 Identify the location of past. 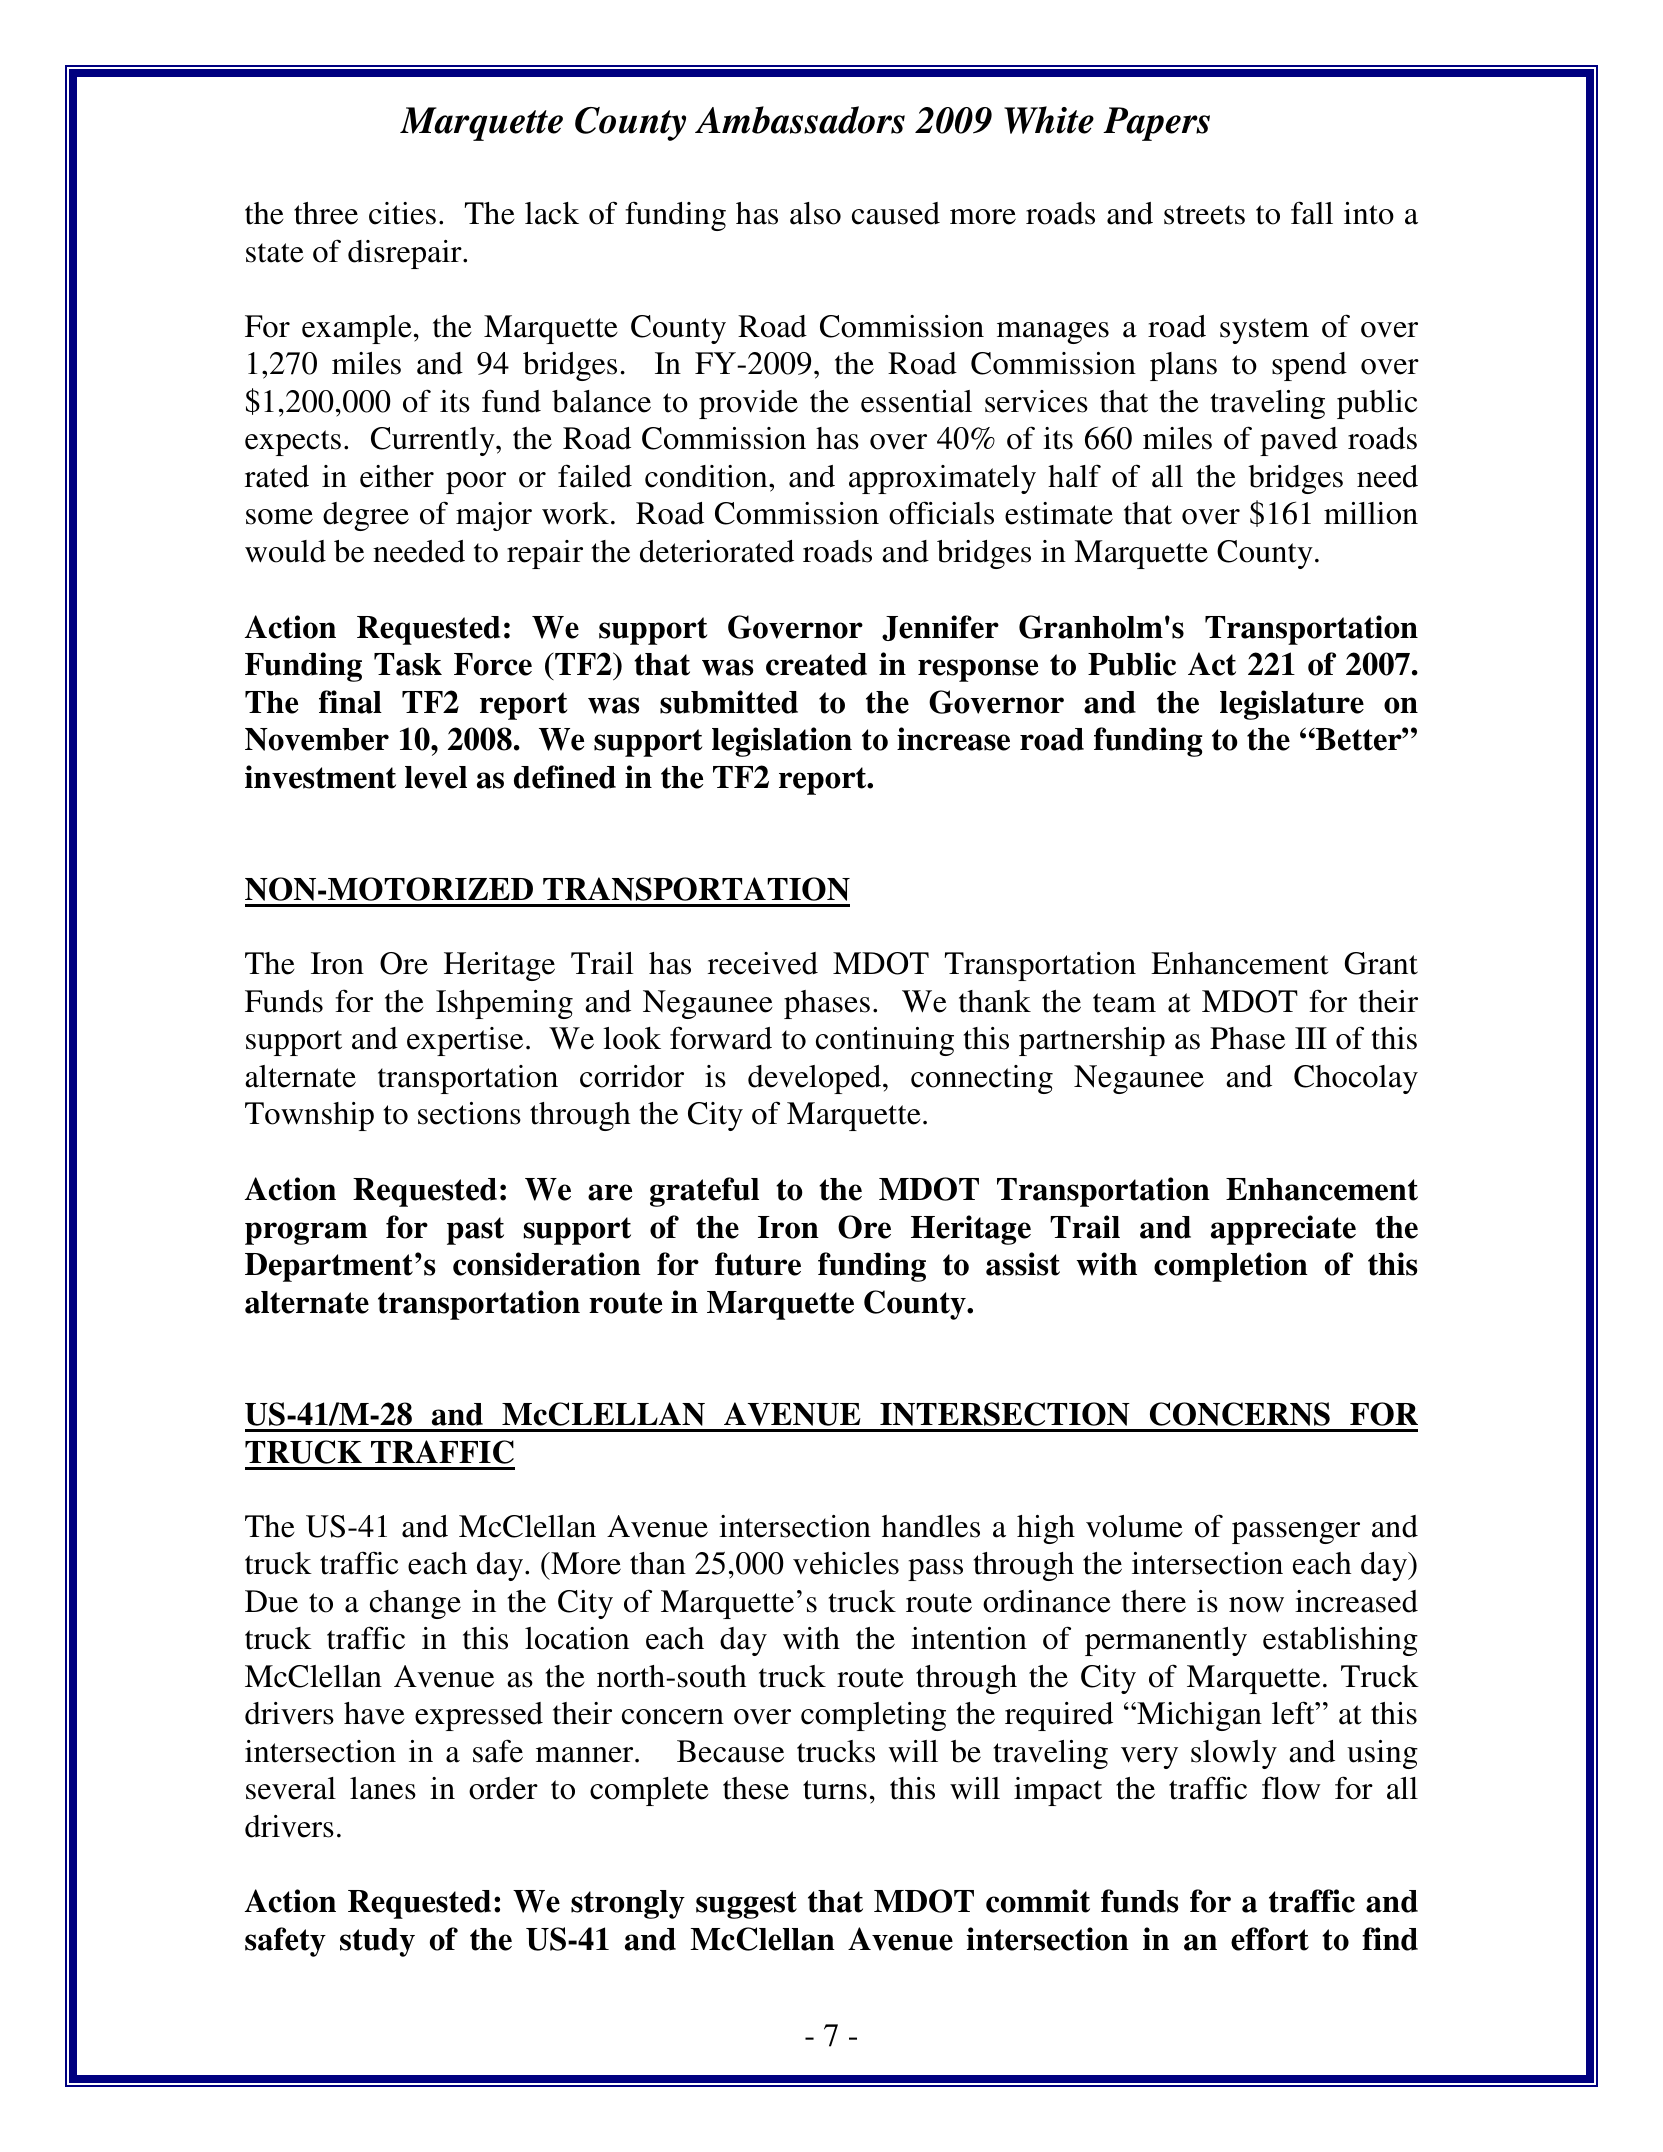
(475, 1231).
